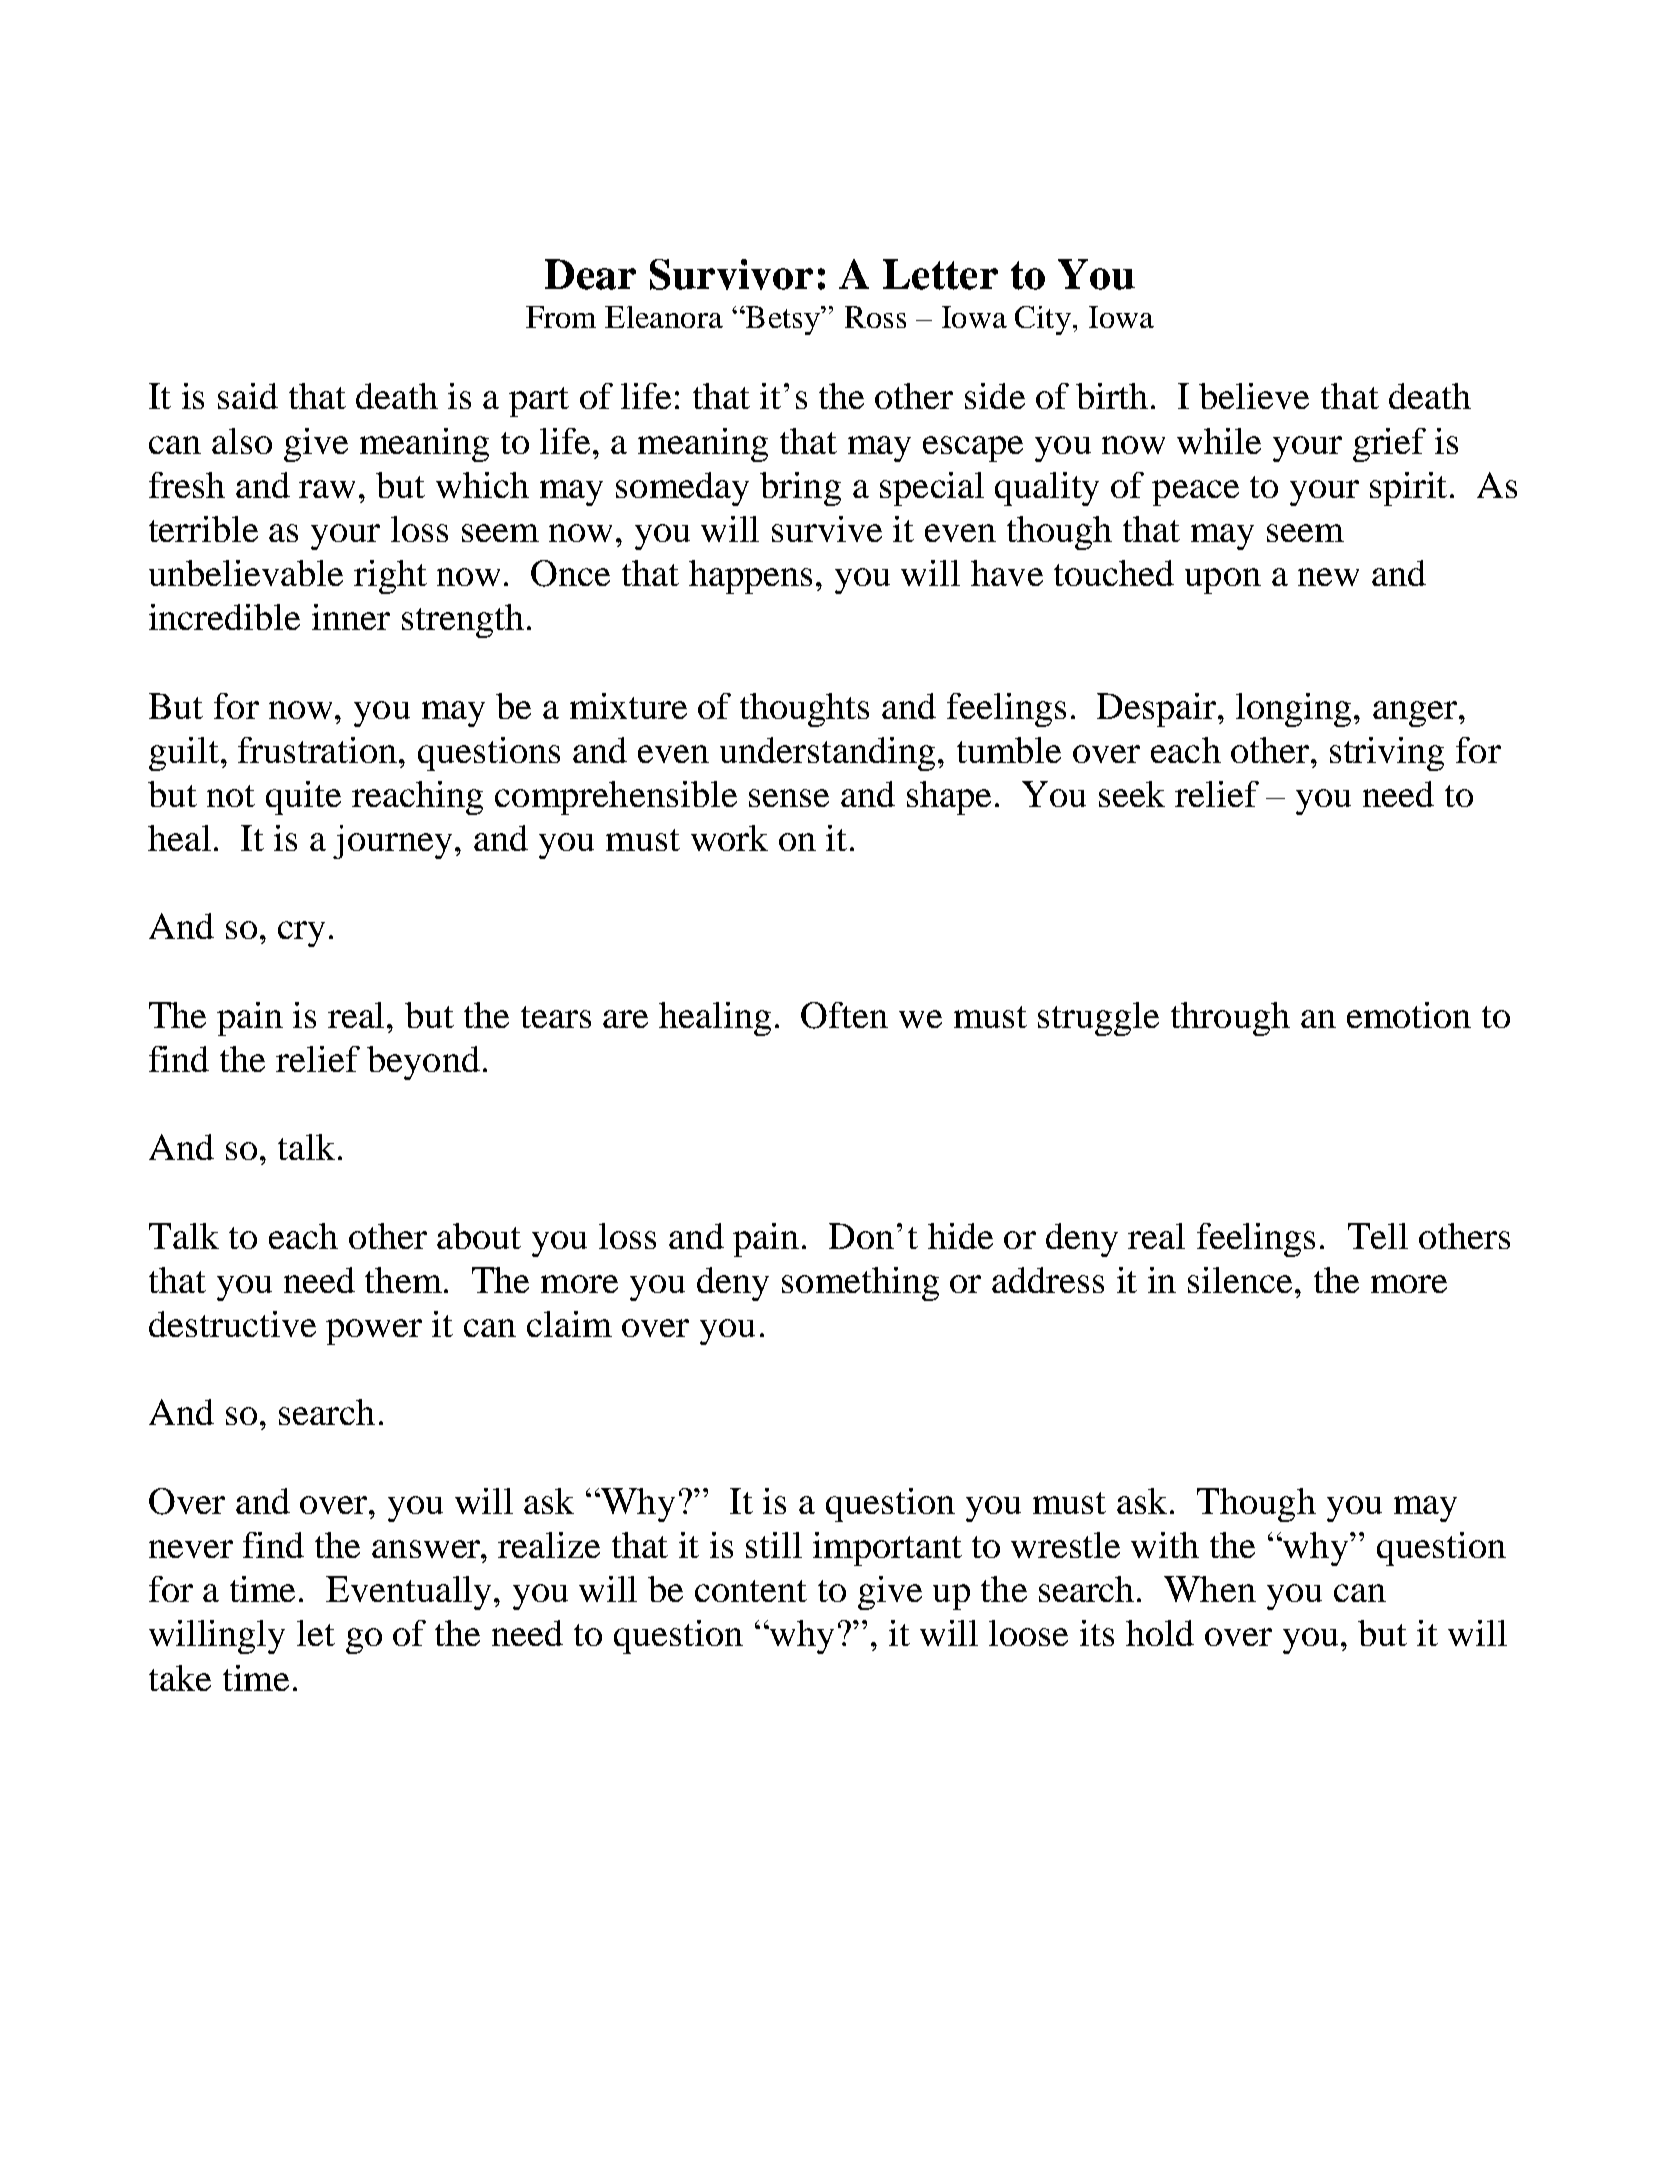  Describe the element at coordinates (248, 396) in the screenshot. I see `said` at that location.
